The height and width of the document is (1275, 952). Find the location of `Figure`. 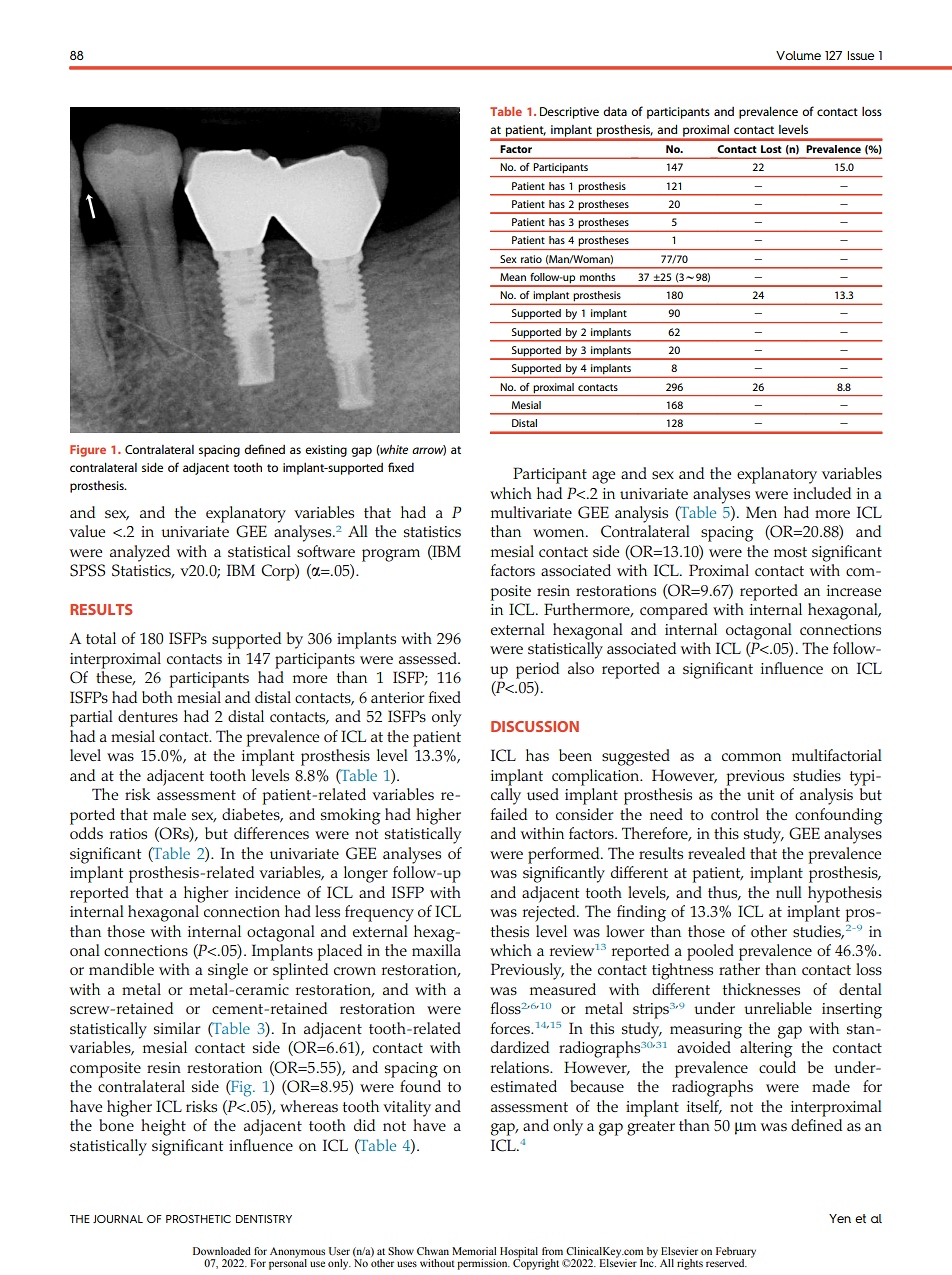

Figure is located at coordinates (88, 451).
